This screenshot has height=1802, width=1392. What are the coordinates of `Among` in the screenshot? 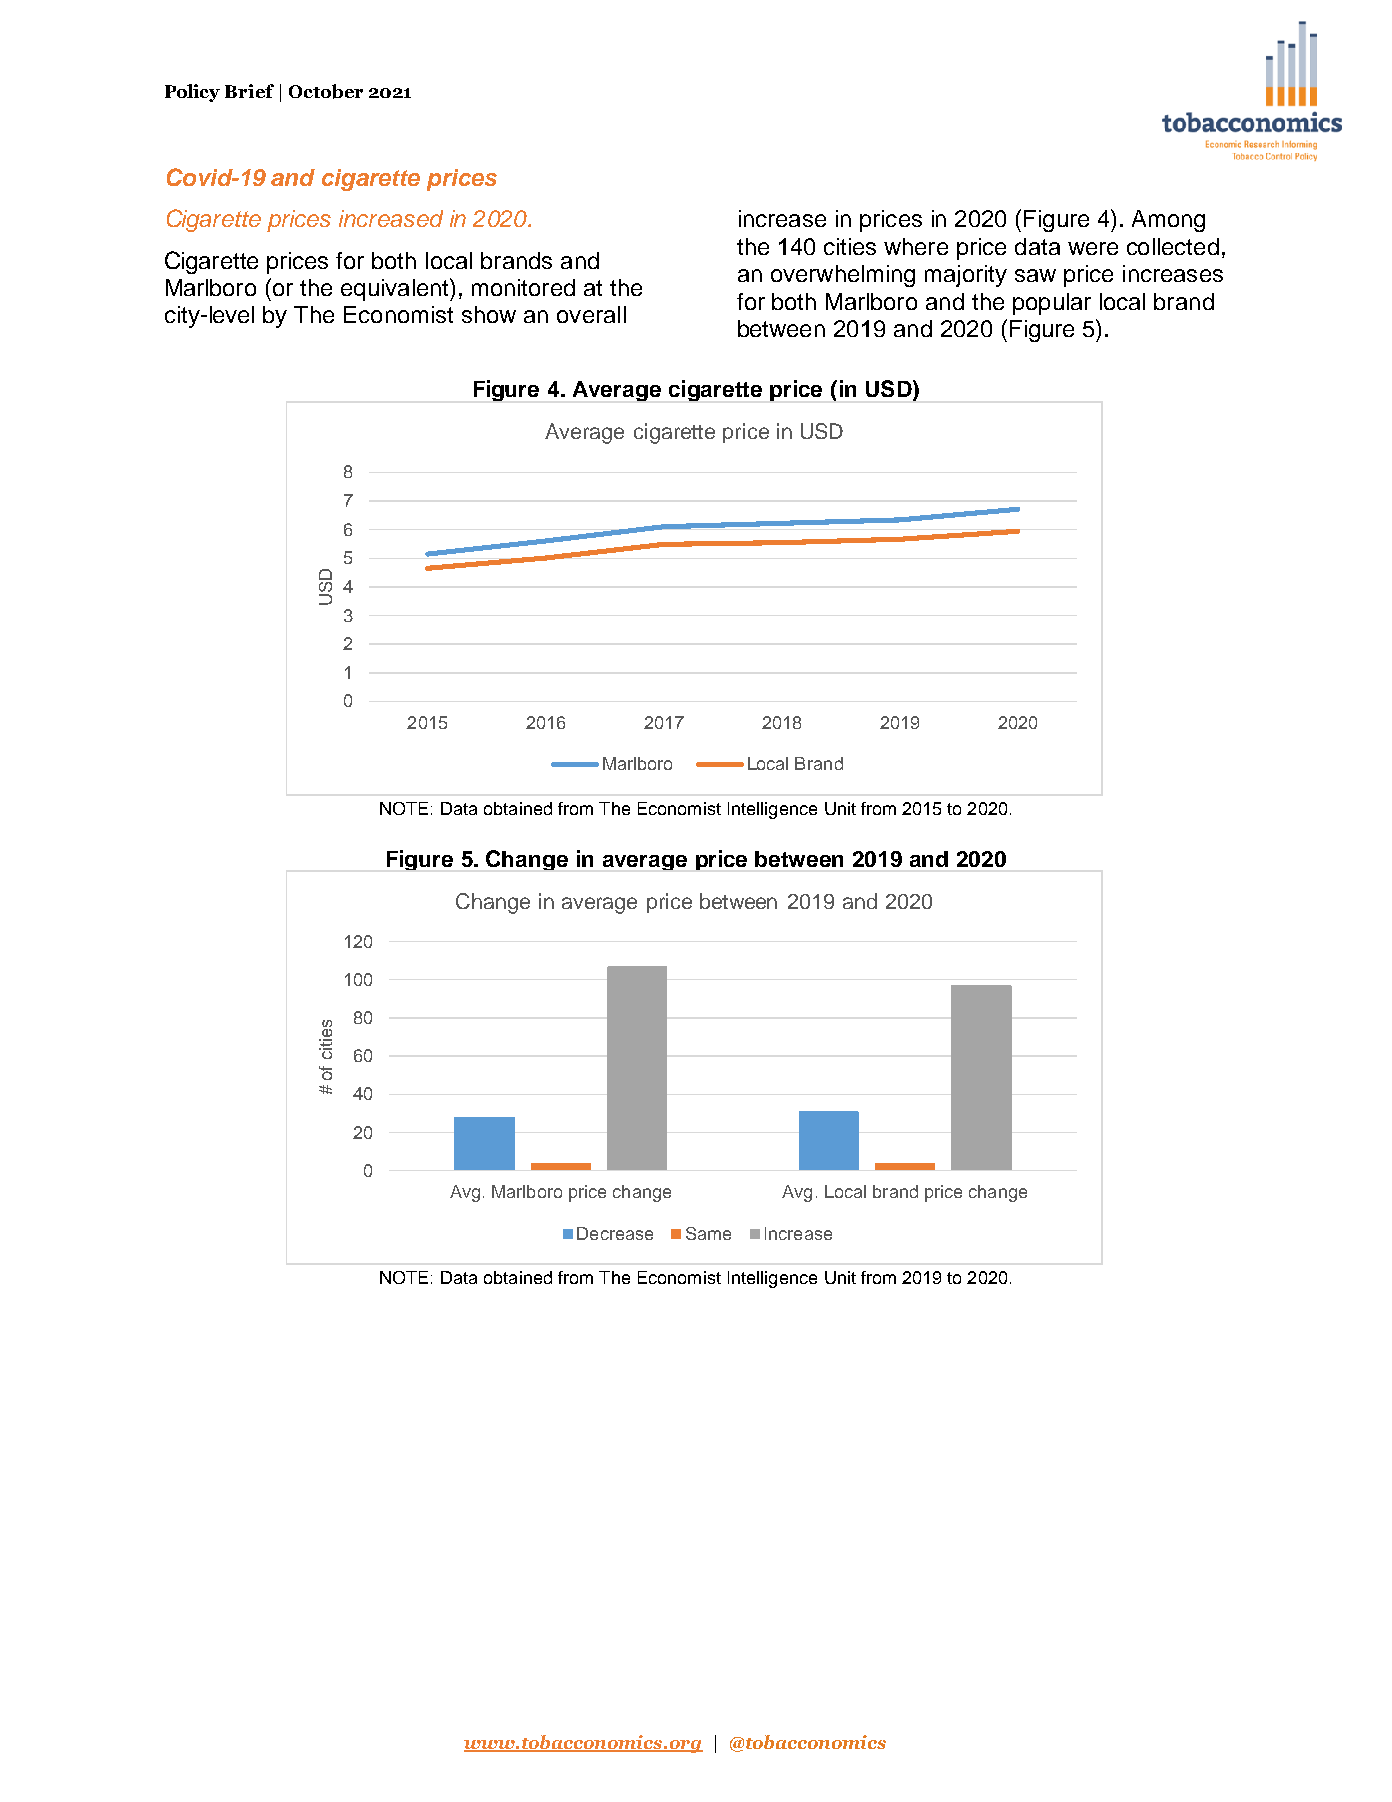 It's located at (1168, 221).
